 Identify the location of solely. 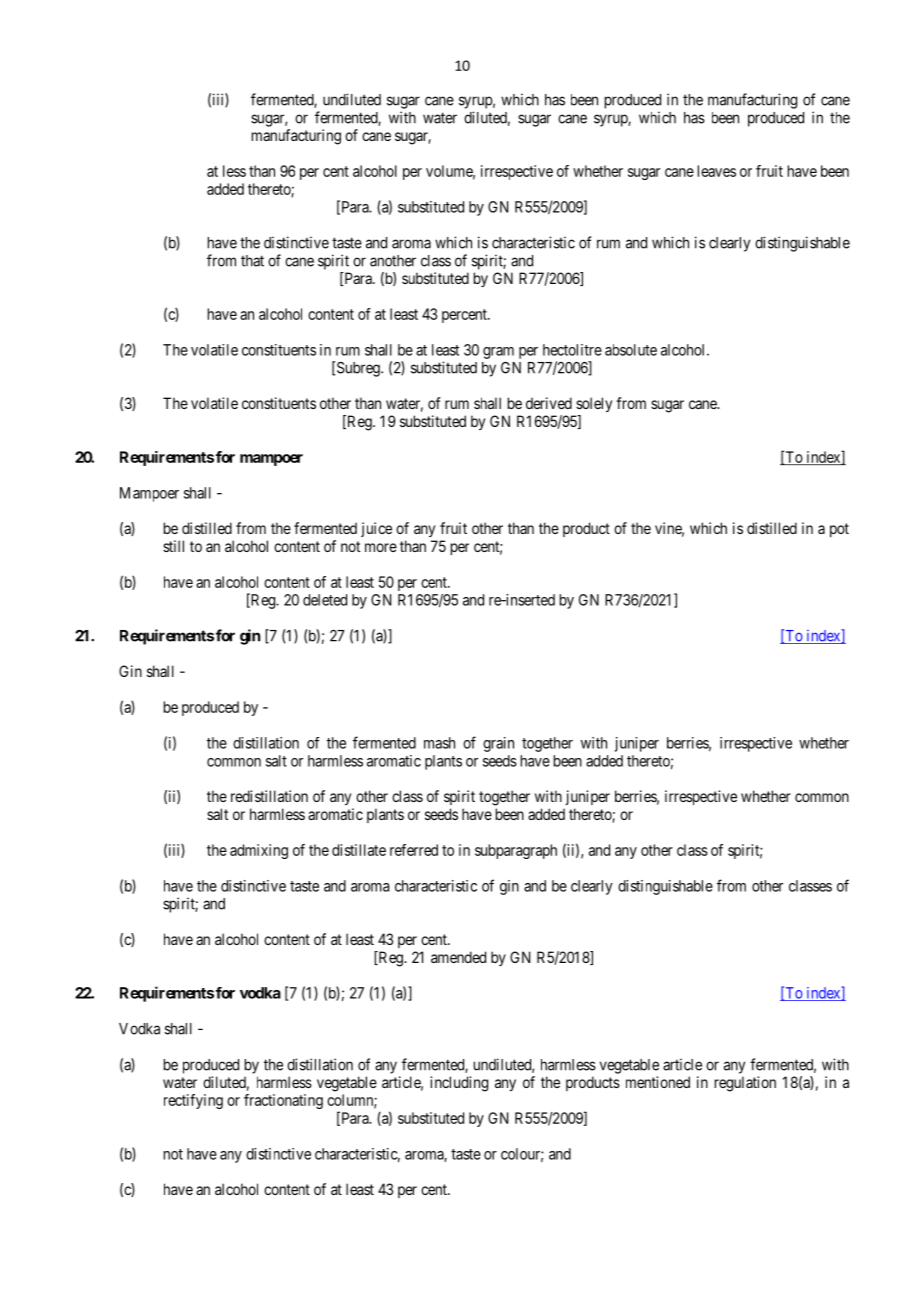
(594, 404).
